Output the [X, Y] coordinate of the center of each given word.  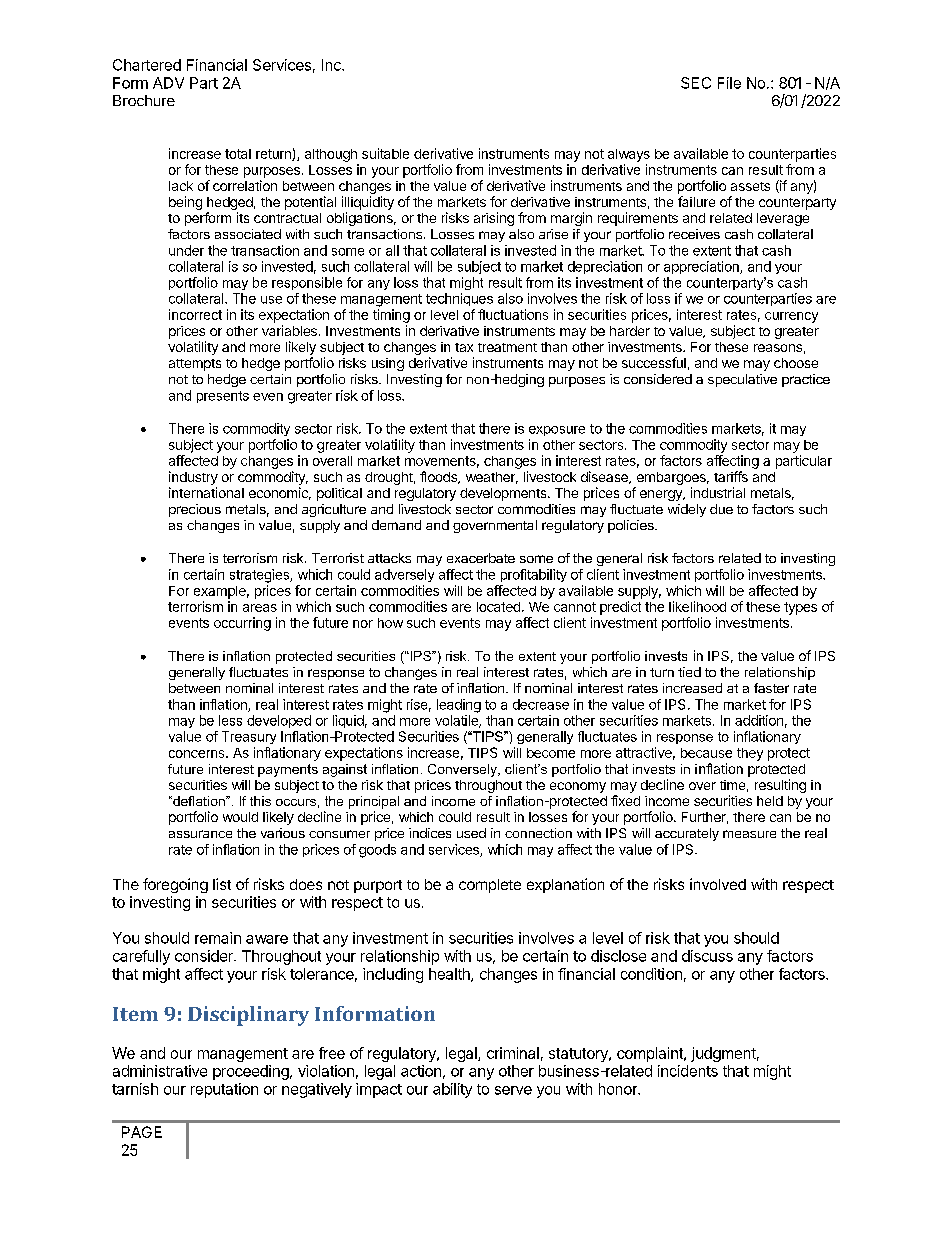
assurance [200, 834]
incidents [688, 1071]
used [471, 833]
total [238, 154]
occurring [242, 624]
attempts [195, 365]
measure [749, 834]
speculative [742, 380]
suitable [385, 153]
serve [513, 1090]
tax [464, 347]
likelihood [697, 606]
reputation [224, 1090]
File [729, 83]
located [498, 607]
